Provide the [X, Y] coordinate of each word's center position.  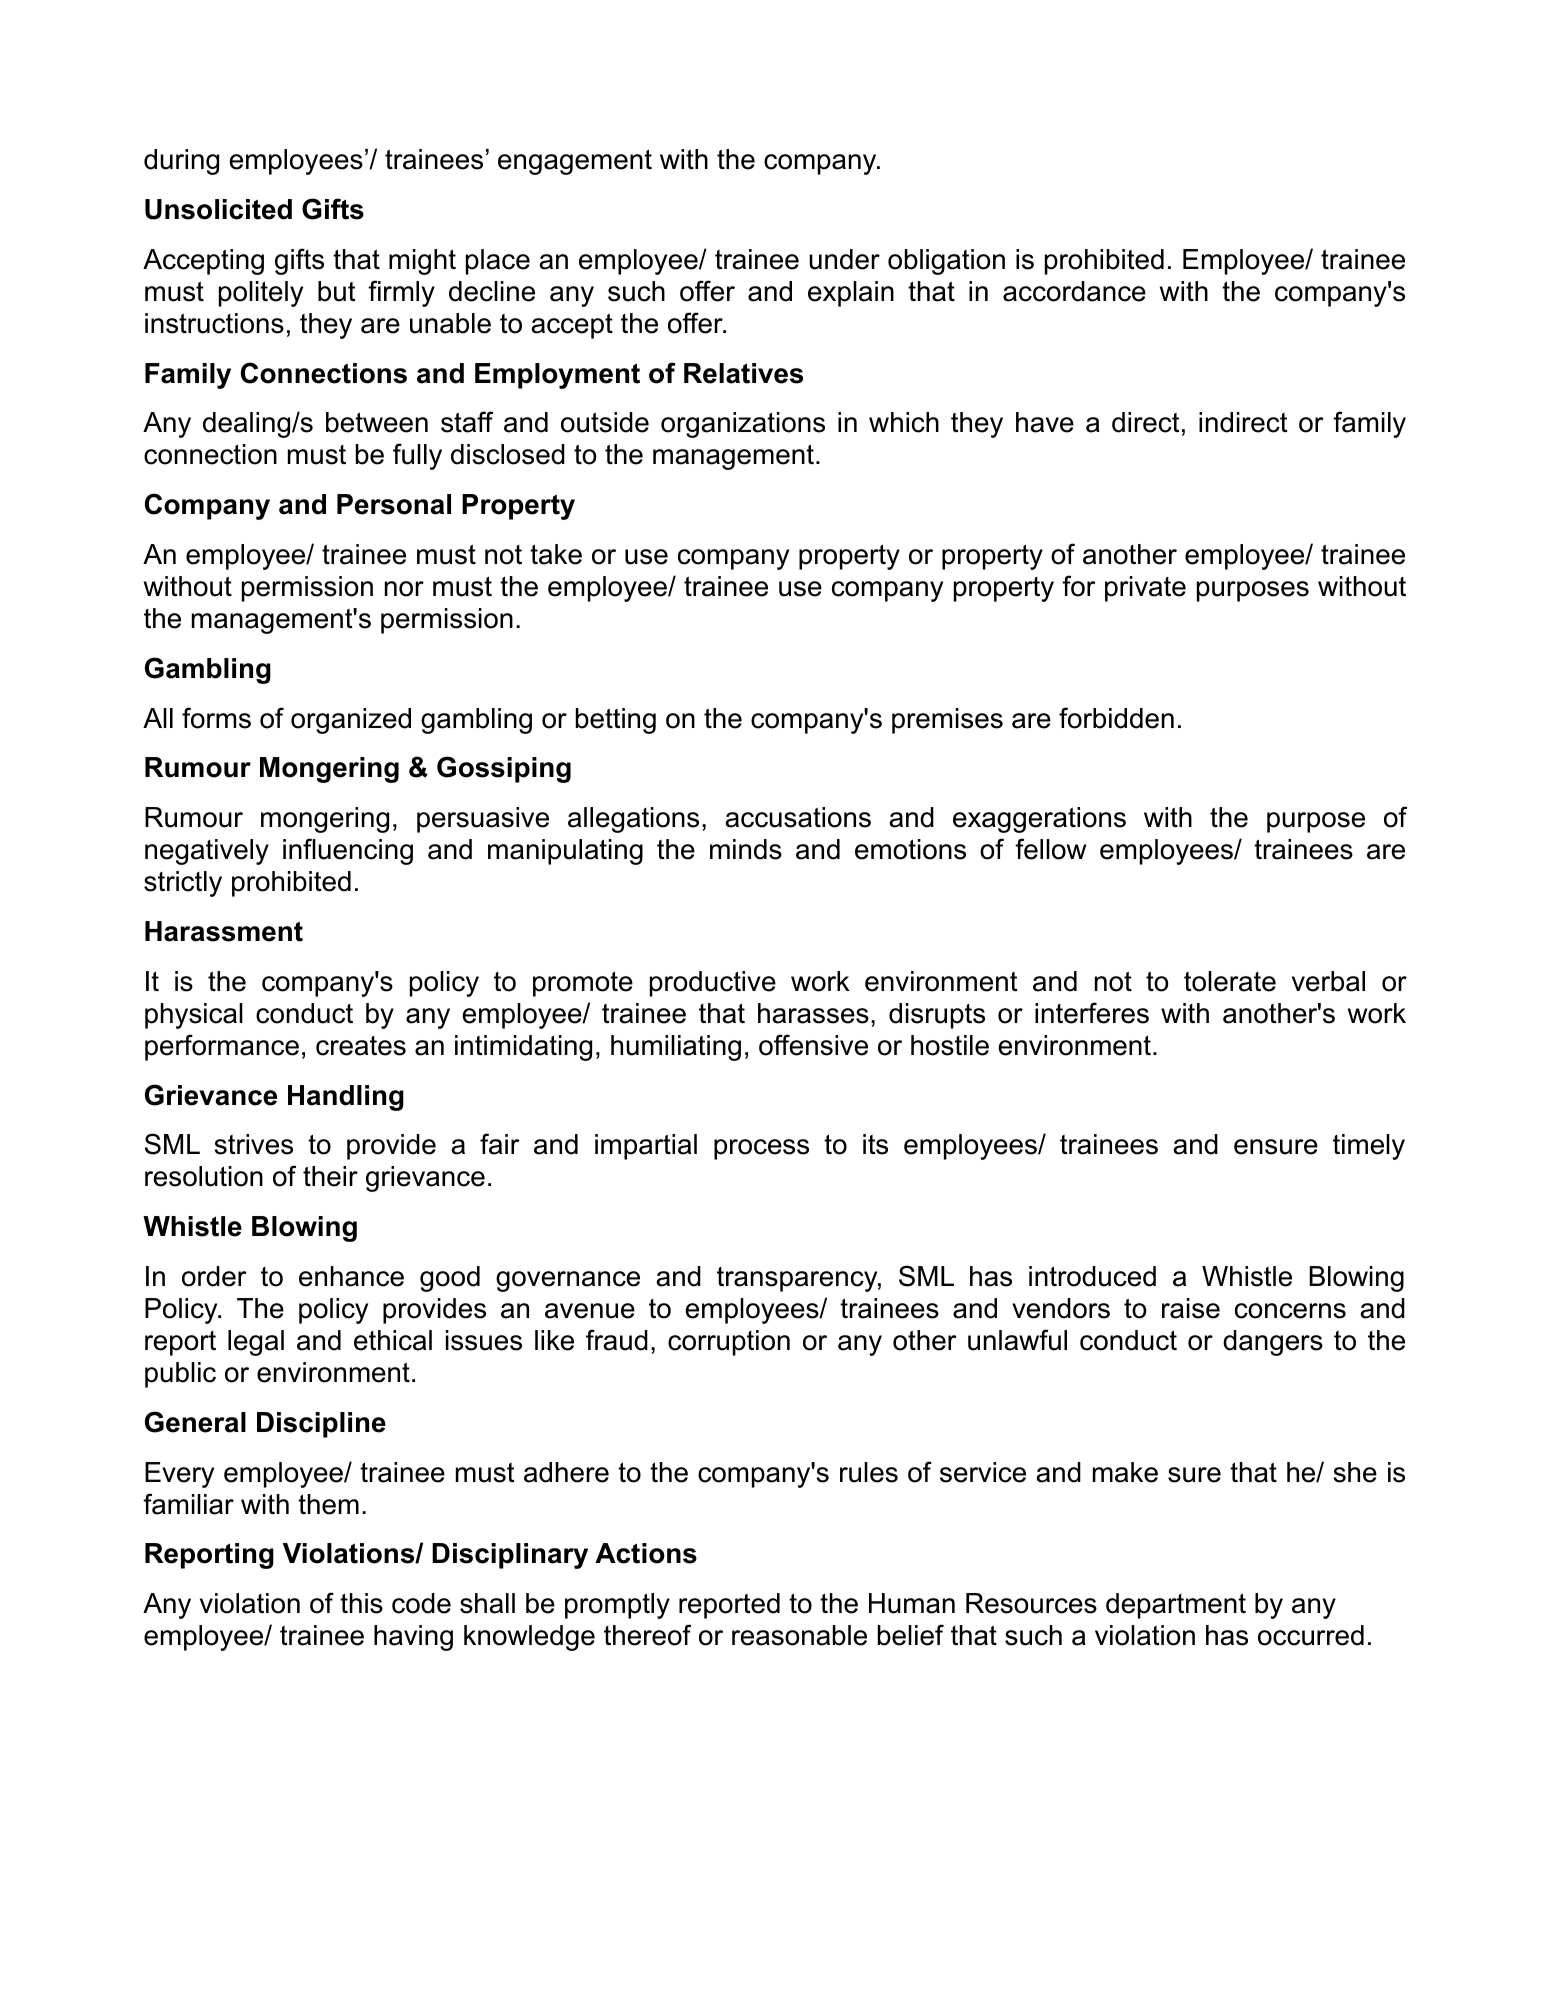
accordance [1074, 291]
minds [746, 849]
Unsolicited [218, 209]
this [361, 1603]
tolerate [1230, 981]
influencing [348, 851]
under [844, 259]
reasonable [799, 1635]
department [1176, 1606]
